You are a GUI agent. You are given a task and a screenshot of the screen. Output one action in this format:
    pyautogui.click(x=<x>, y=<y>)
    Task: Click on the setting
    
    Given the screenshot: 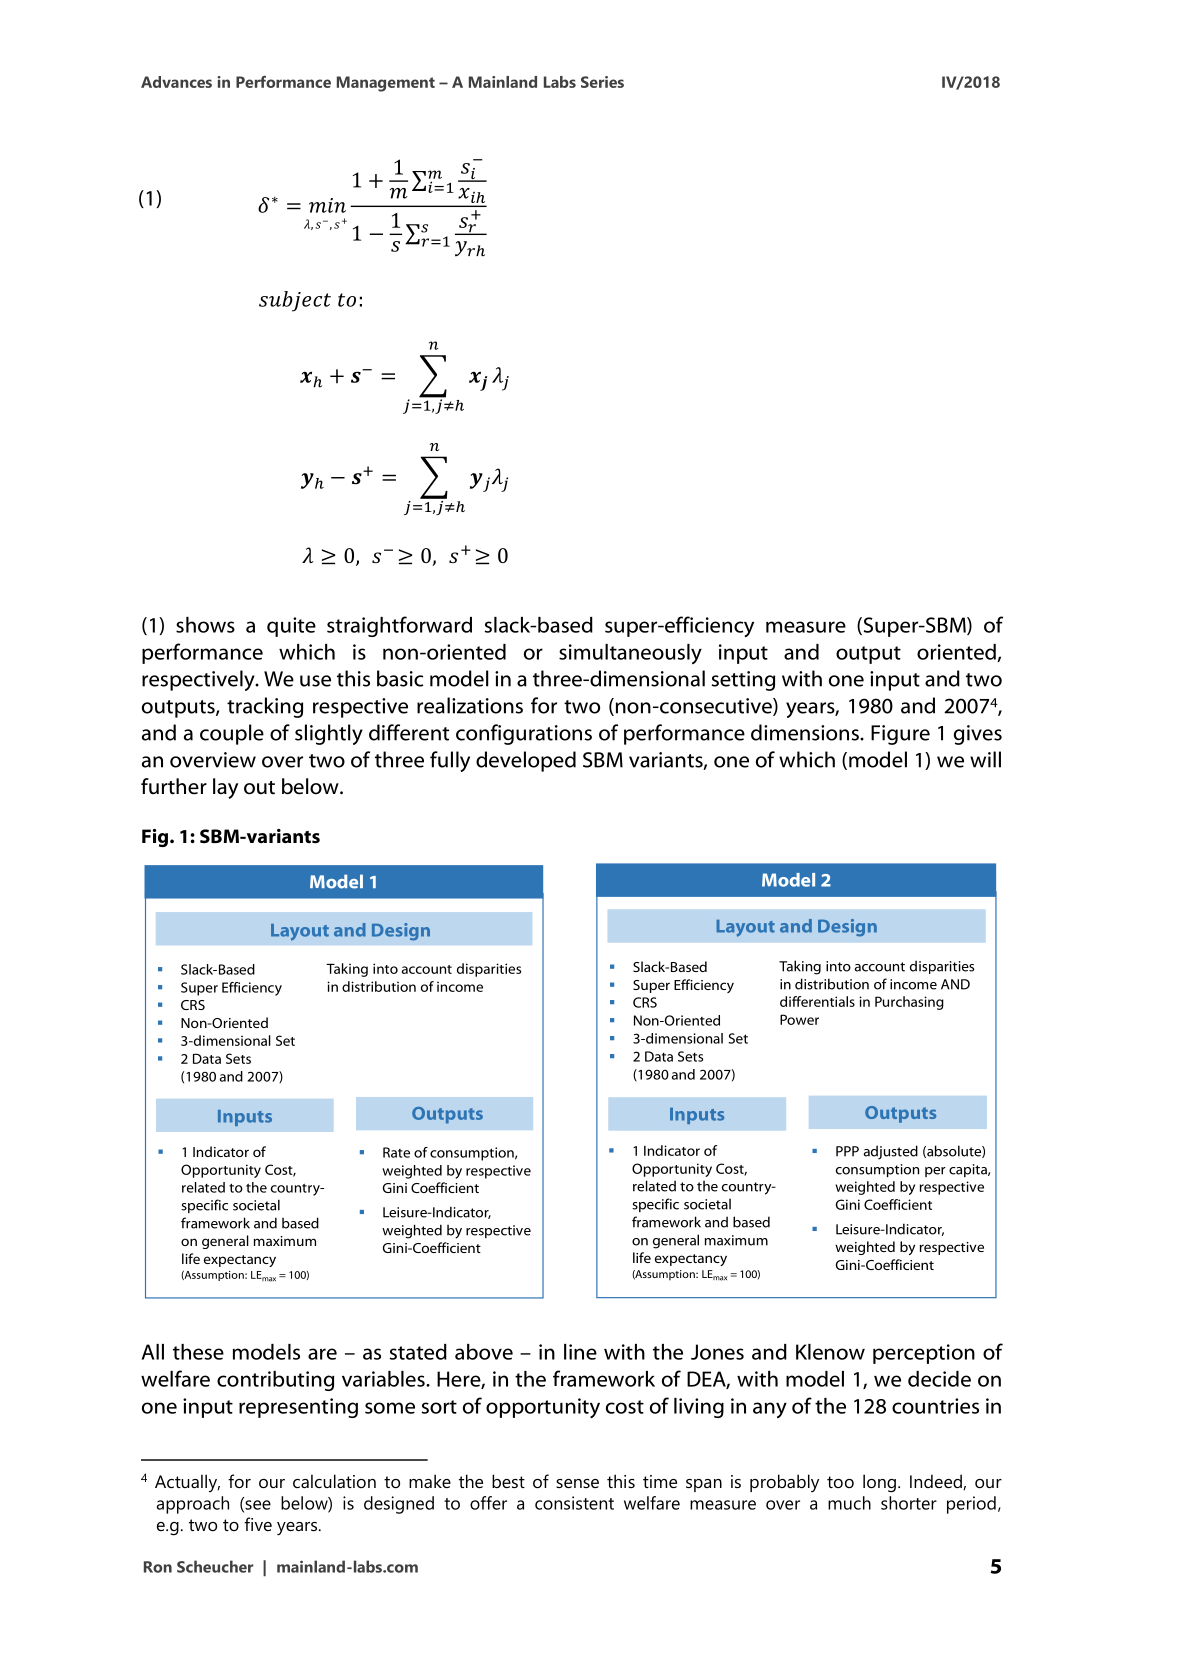 What is the action you would take?
    pyautogui.click(x=743, y=681)
